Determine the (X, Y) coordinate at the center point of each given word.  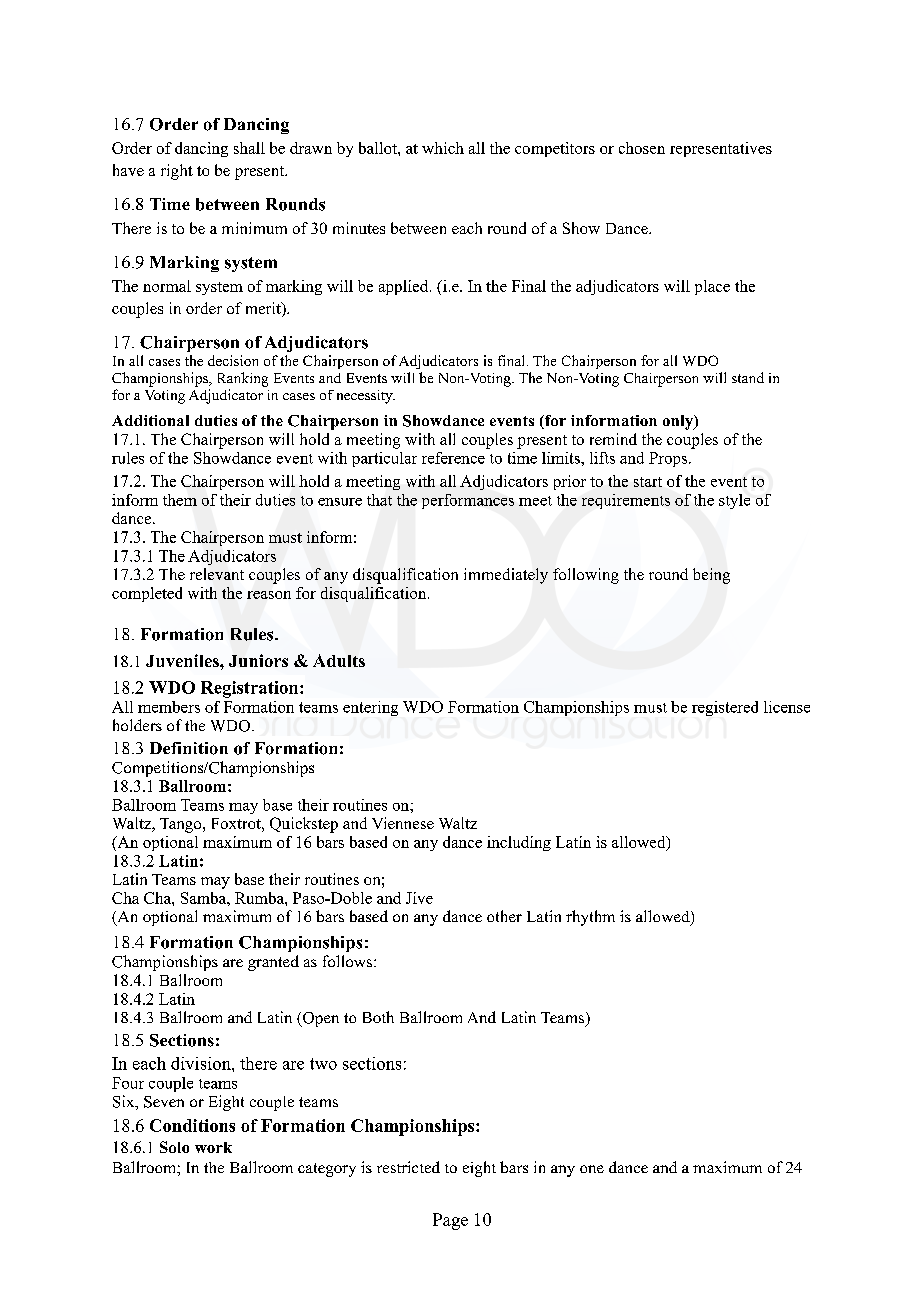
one (592, 1169)
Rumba (260, 898)
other (504, 916)
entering (370, 708)
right (177, 172)
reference (453, 458)
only (679, 422)
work (213, 1147)
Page (450, 1221)
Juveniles (183, 660)
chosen (642, 148)
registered (725, 708)
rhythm (590, 918)
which (443, 148)
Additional (150, 420)
